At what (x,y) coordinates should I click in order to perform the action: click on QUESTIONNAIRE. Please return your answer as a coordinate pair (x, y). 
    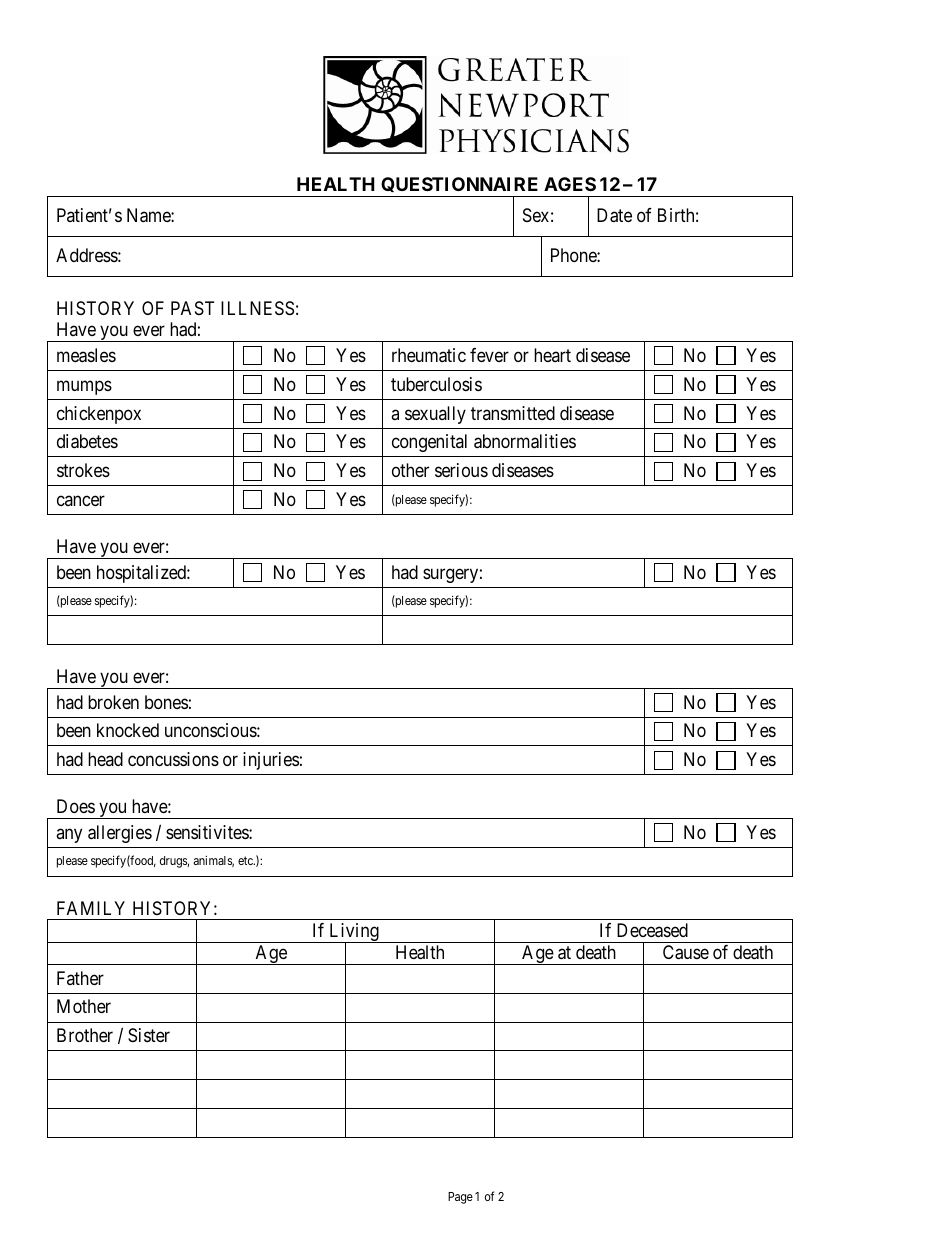
    Looking at the image, I should click on (460, 187).
